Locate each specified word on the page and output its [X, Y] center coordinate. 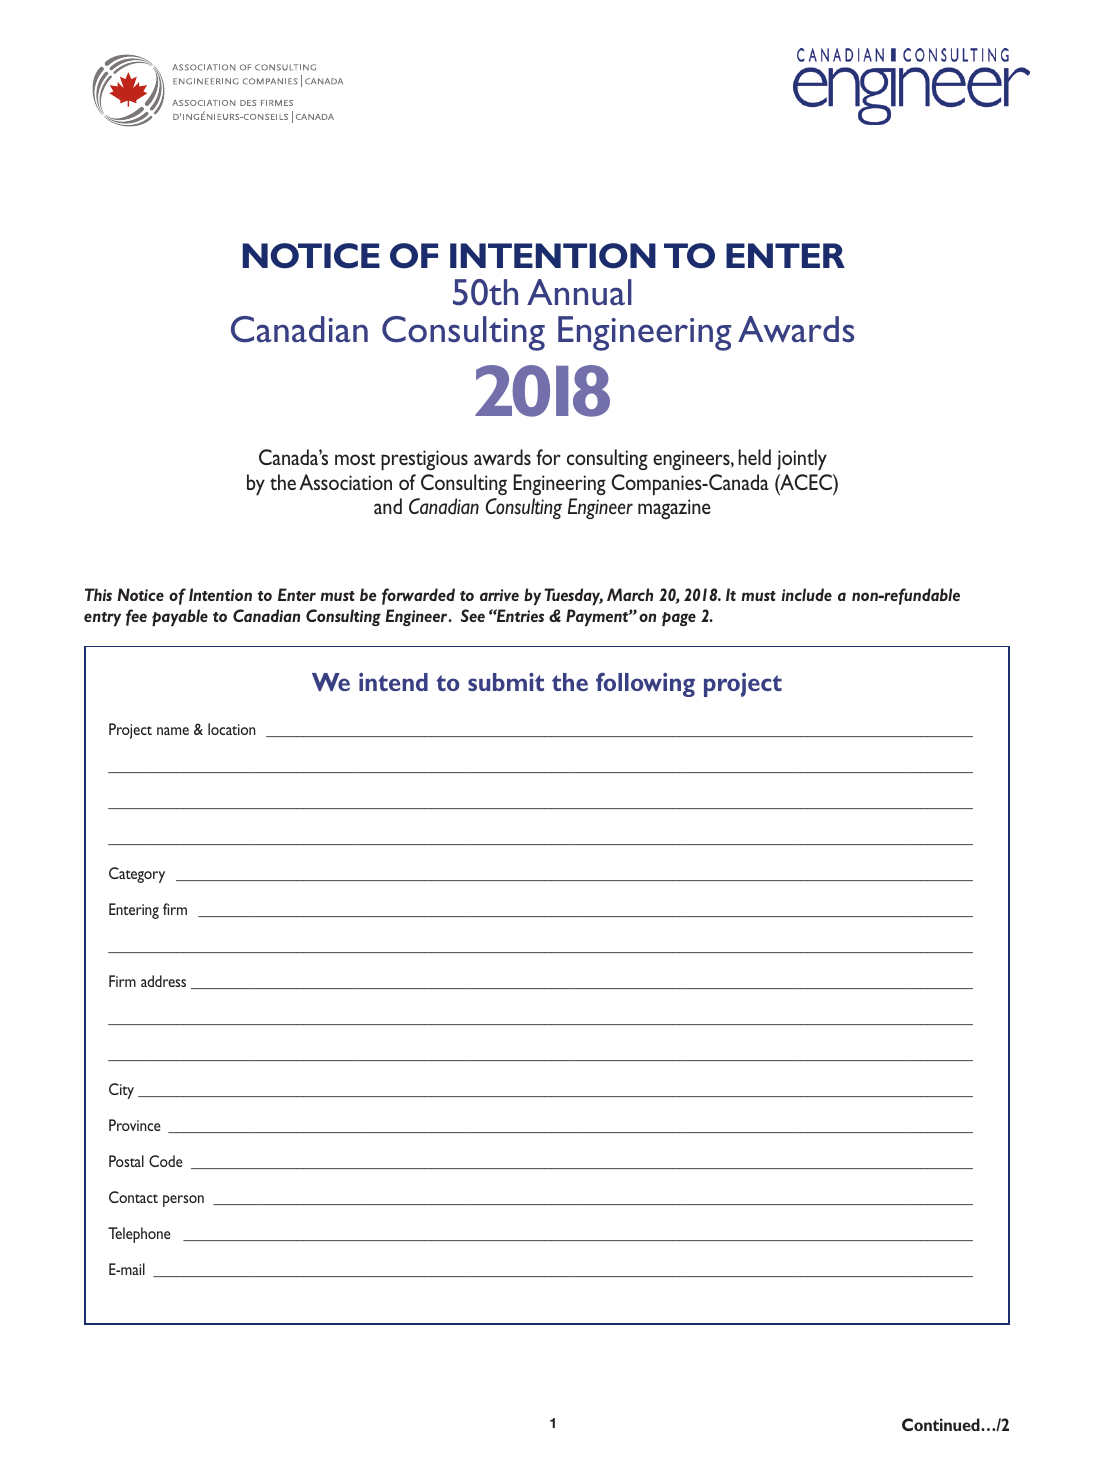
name [173, 731]
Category [137, 875]
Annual [579, 292]
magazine [674, 509]
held [754, 457]
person [183, 1201]
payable [180, 617]
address [163, 981]
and [388, 506]
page [679, 619]
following [645, 685]
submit [506, 682]
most [355, 459]
